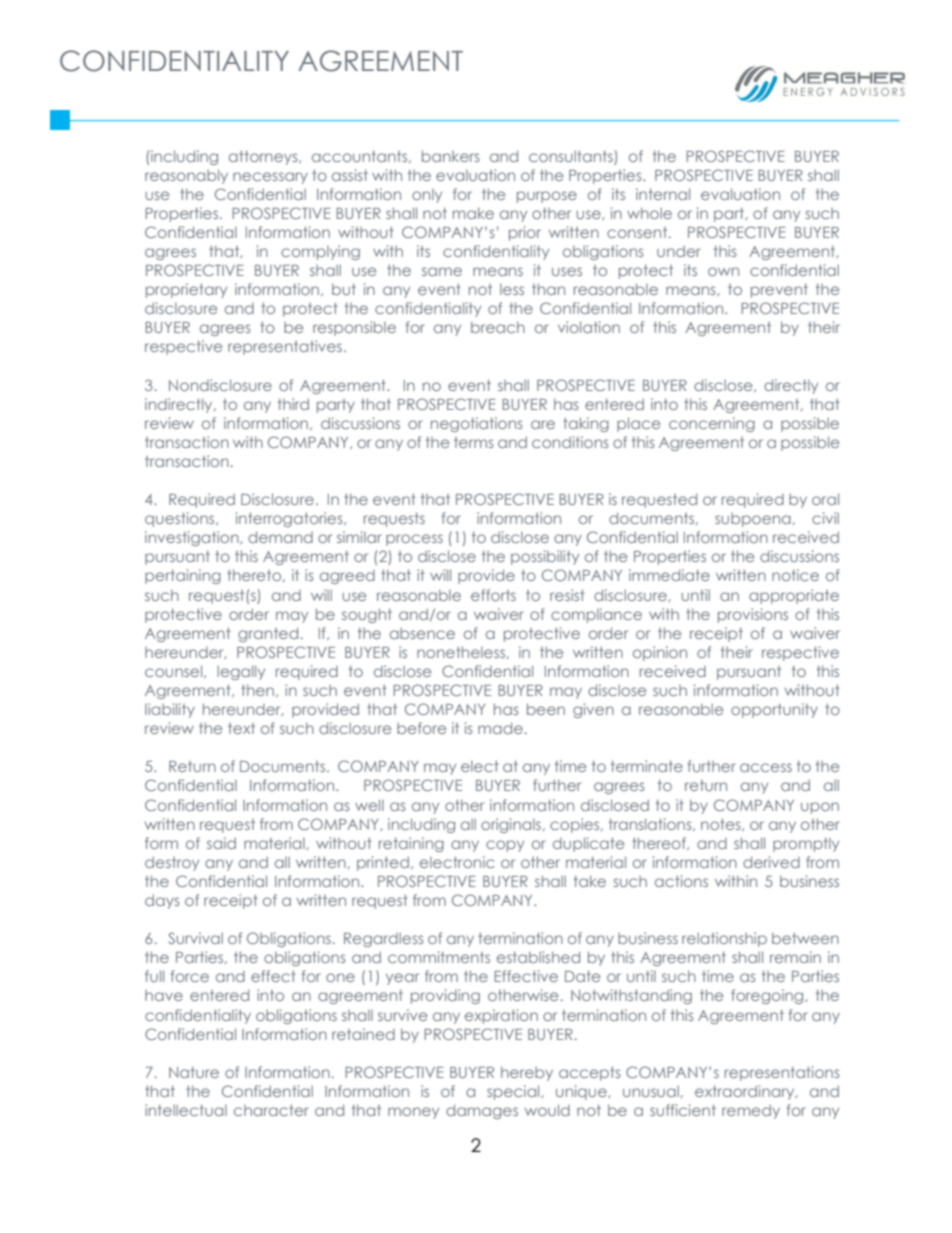 The image size is (952, 1233). What do you see at coordinates (663, 194) in the screenshot?
I see `internal` at bounding box center [663, 194].
